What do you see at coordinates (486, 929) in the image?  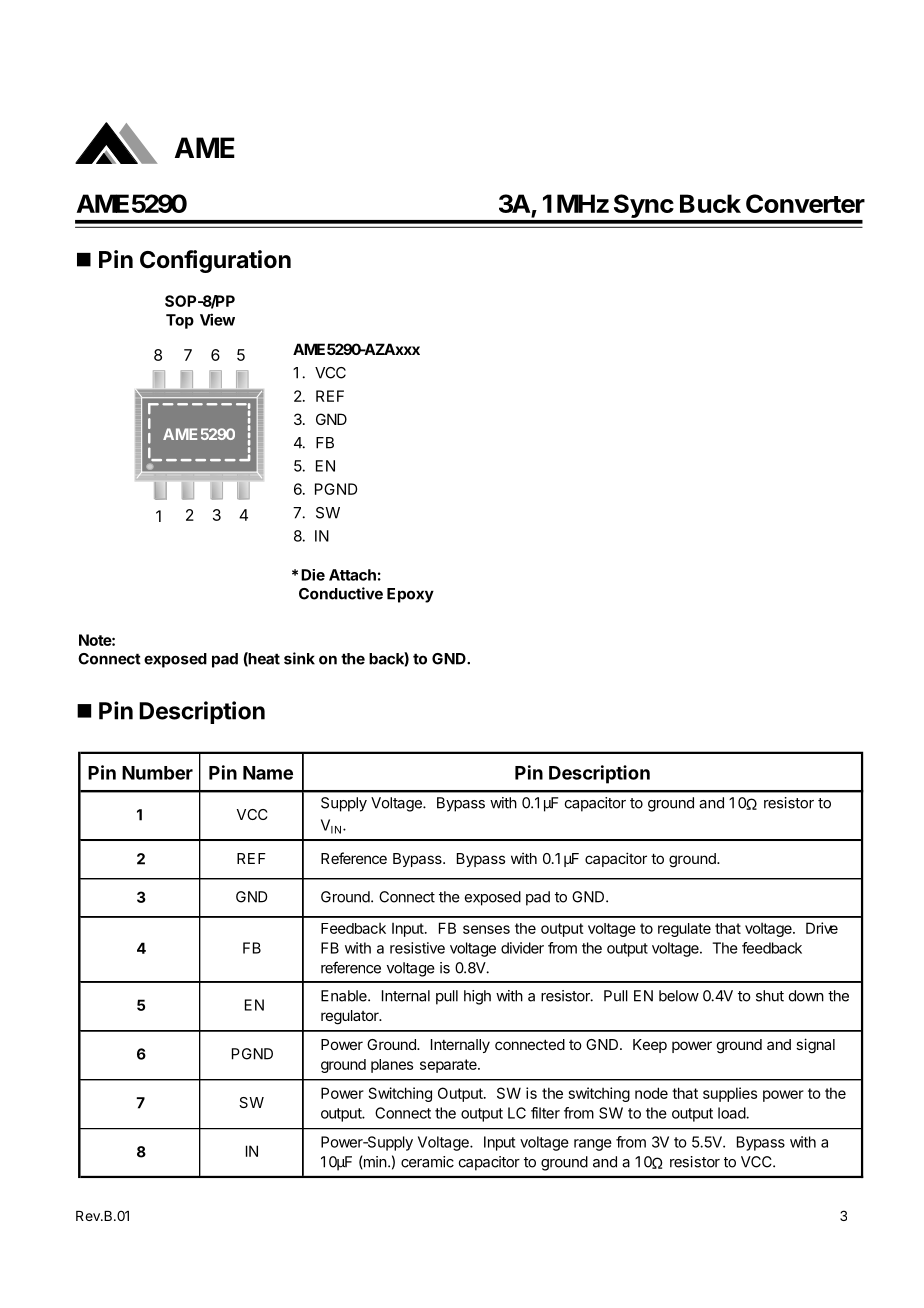 I see `senses` at bounding box center [486, 929].
